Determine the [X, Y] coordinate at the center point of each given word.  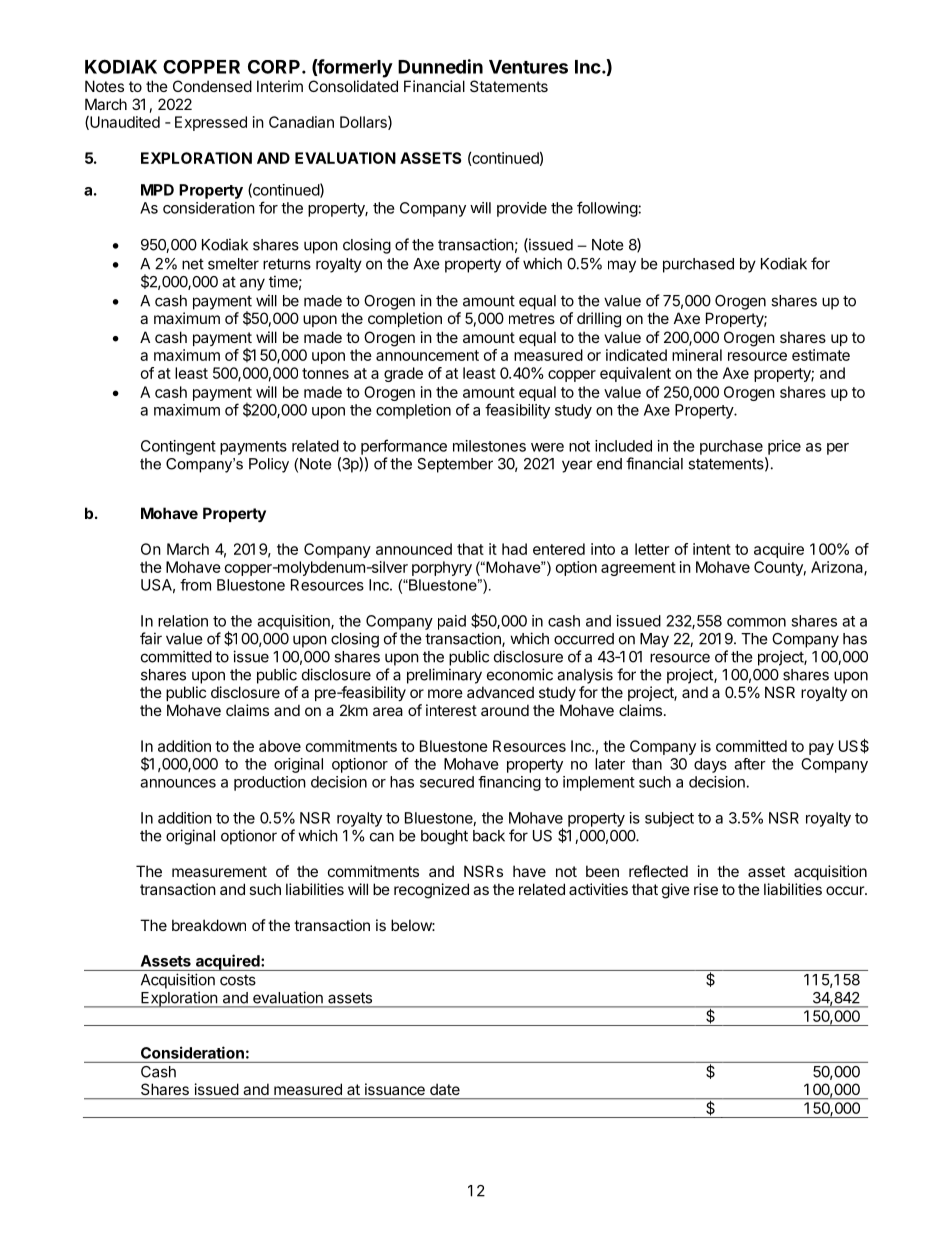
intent [712, 549]
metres [532, 318]
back [489, 836]
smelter [233, 264]
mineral [697, 355]
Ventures [528, 67]
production [270, 783]
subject [669, 819]
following [607, 209]
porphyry [442, 568]
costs [238, 980]
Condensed [212, 86]
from [195, 585]
